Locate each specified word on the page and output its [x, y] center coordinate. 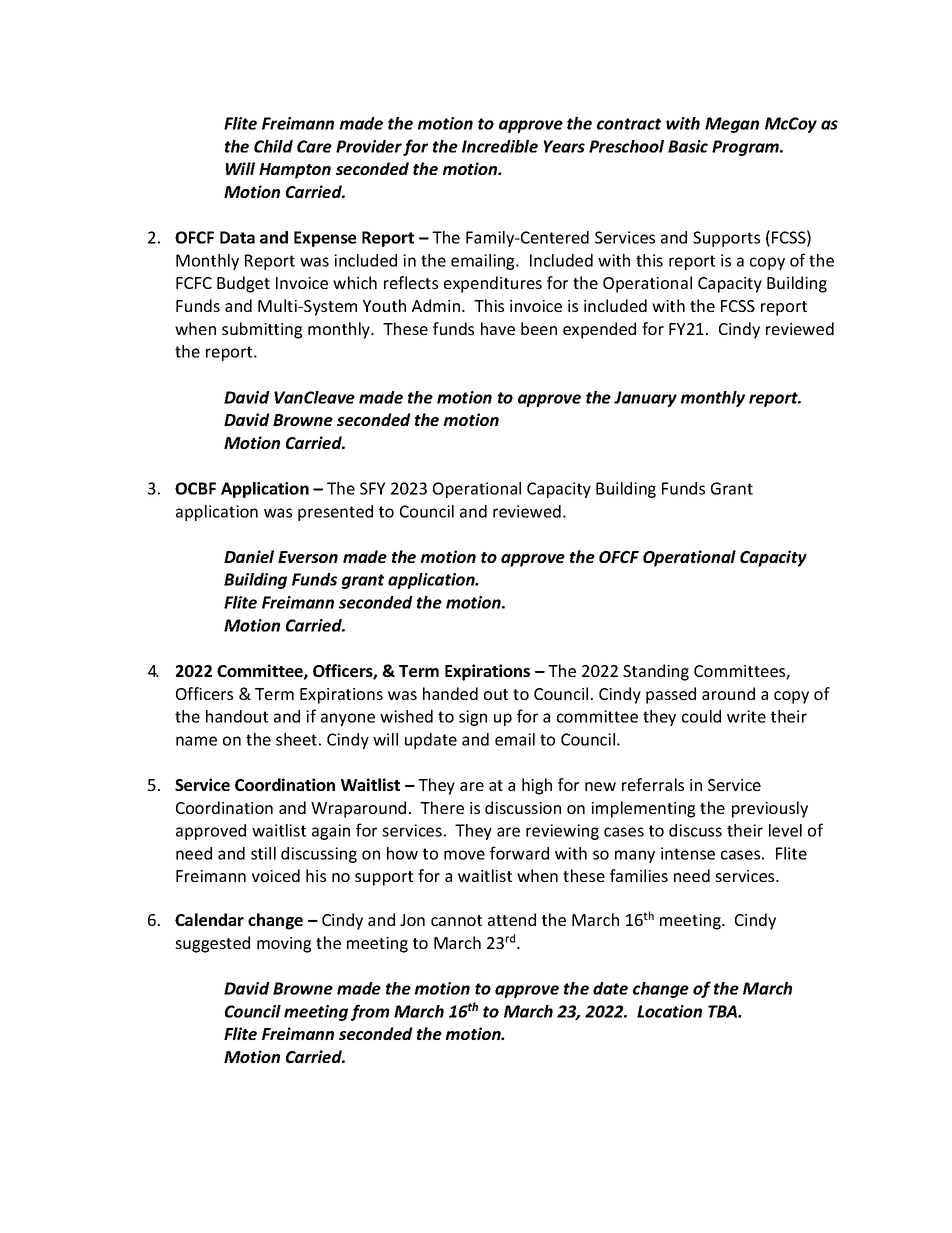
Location [669, 1011]
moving [284, 945]
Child [273, 146]
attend [512, 919]
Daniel [249, 556]
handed [450, 693]
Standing [656, 672]
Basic [688, 146]
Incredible [500, 146]
